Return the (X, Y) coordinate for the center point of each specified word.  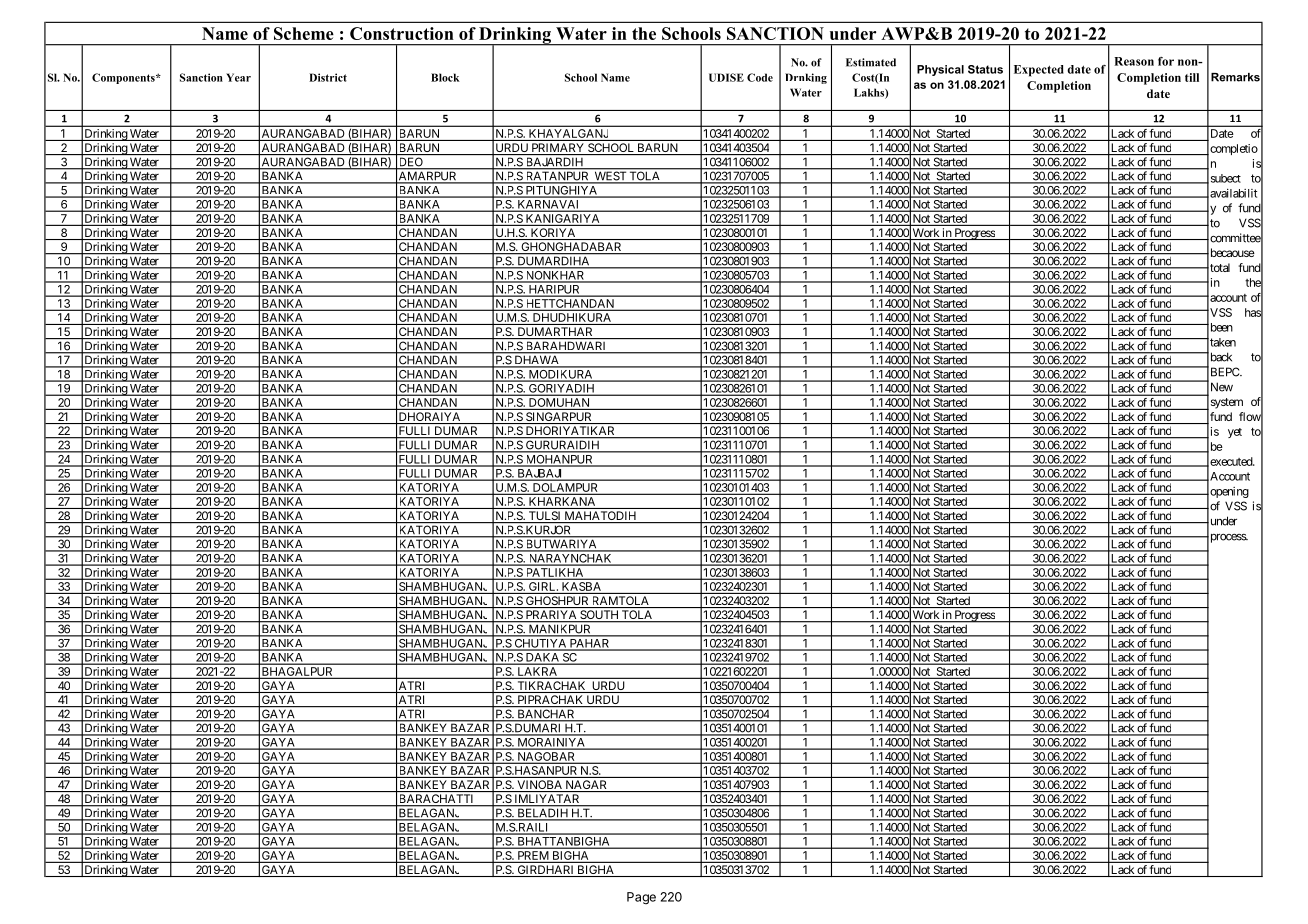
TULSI (544, 517)
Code (760, 77)
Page (641, 898)
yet (1235, 433)
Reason (1134, 61)
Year (238, 77)
